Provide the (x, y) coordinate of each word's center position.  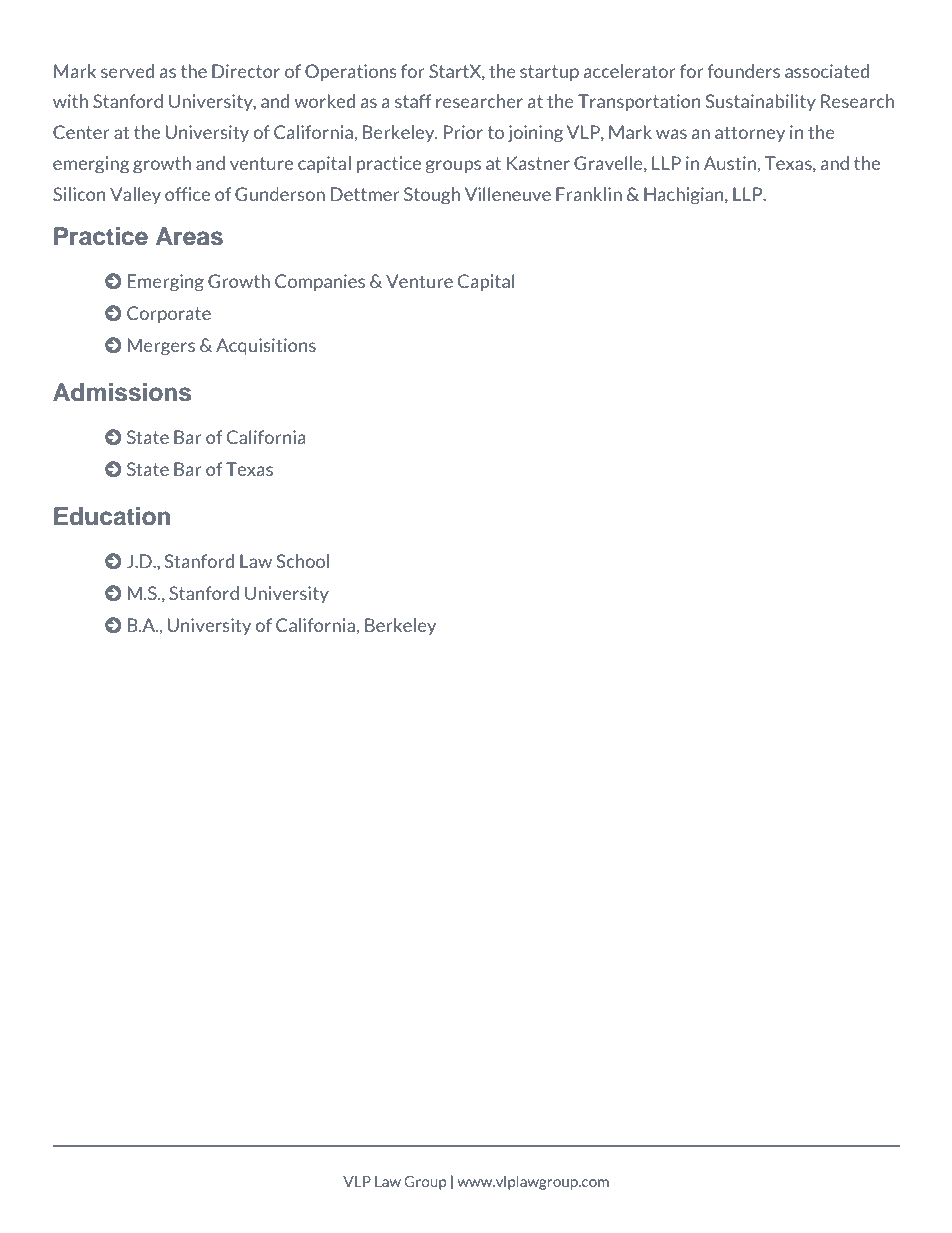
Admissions (122, 392)
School (302, 561)
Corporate (169, 314)
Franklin (589, 194)
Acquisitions (266, 346)
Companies (320, 282)
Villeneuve (508, 194)
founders (743, 71)
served (127, 71)
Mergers (161, 347)
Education (112, 516)
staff (413, 101)
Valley (135, 195)
